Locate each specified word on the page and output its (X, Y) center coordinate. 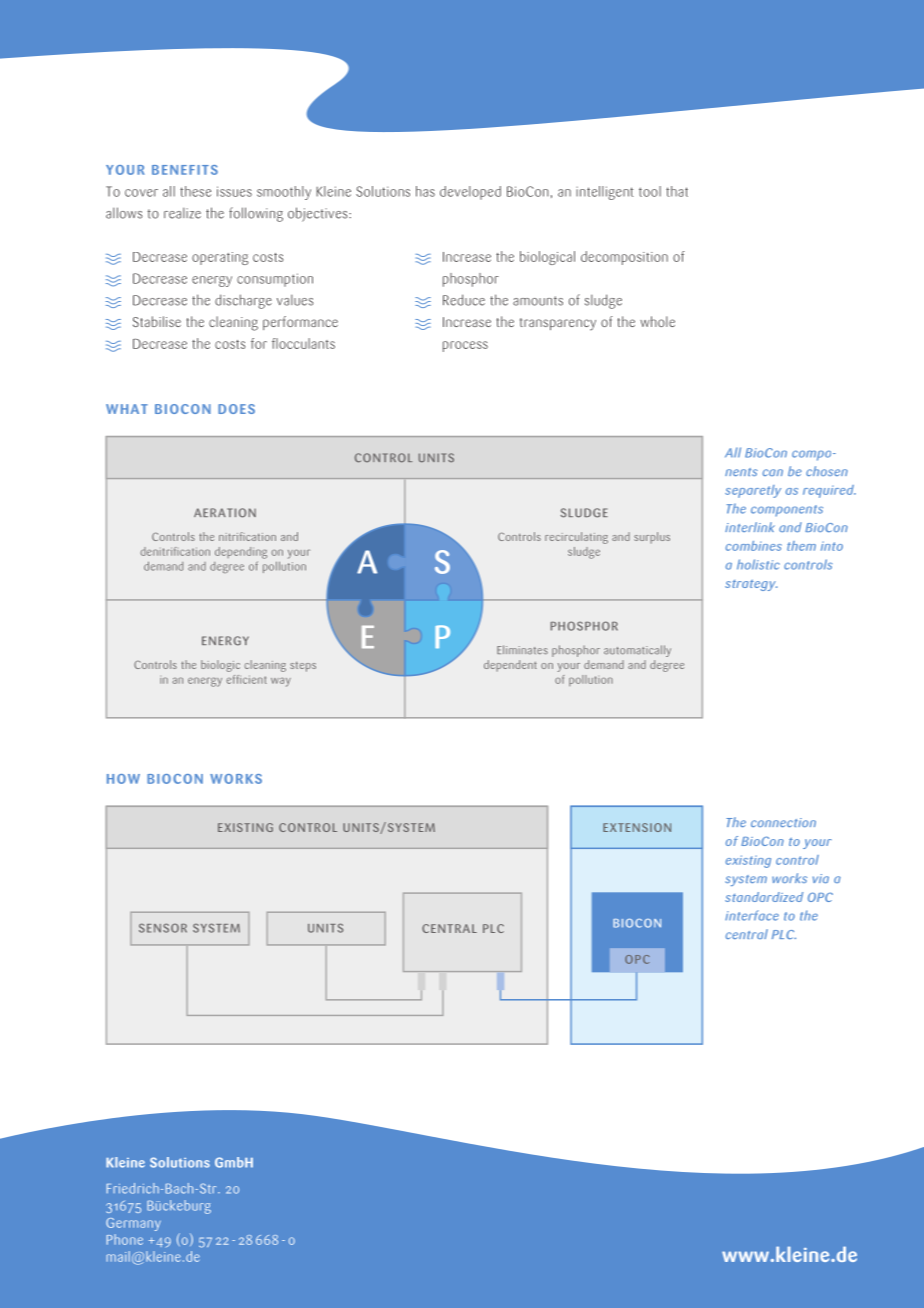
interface (752, 915)
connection (783, 822)
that (677, 191)
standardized (764, 897)
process (465, 346)
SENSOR (163, 928)
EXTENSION (637, 827)
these (195, 191)
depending (241, 553)
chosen (827, 471)
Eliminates (522, 650)
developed (470, 193)
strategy (751, 585)
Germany (133, 1224)
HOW (123, 779)
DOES (236, 409)
